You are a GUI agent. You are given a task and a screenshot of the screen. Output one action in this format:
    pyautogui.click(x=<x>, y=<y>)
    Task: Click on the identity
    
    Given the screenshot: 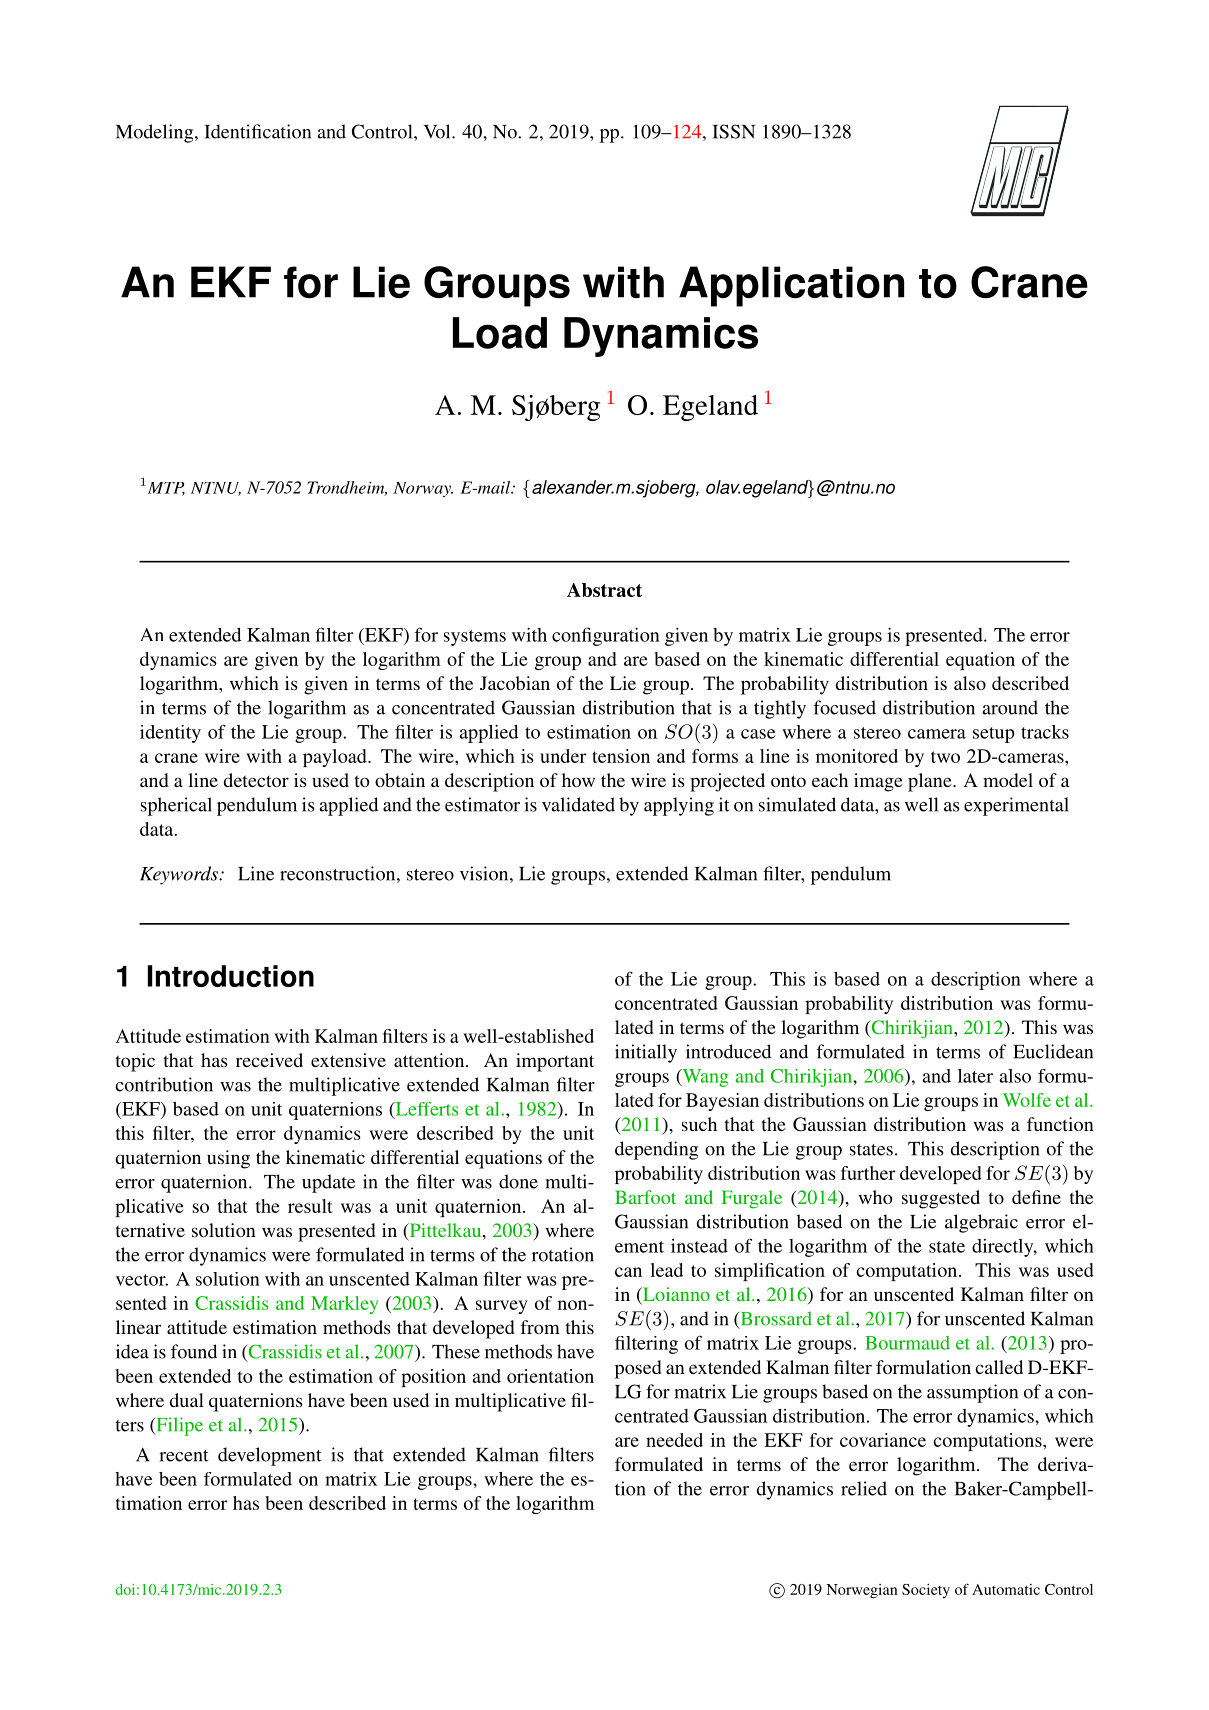 What is the action you would take?
    pyautogui.click(x=170, y=734)
